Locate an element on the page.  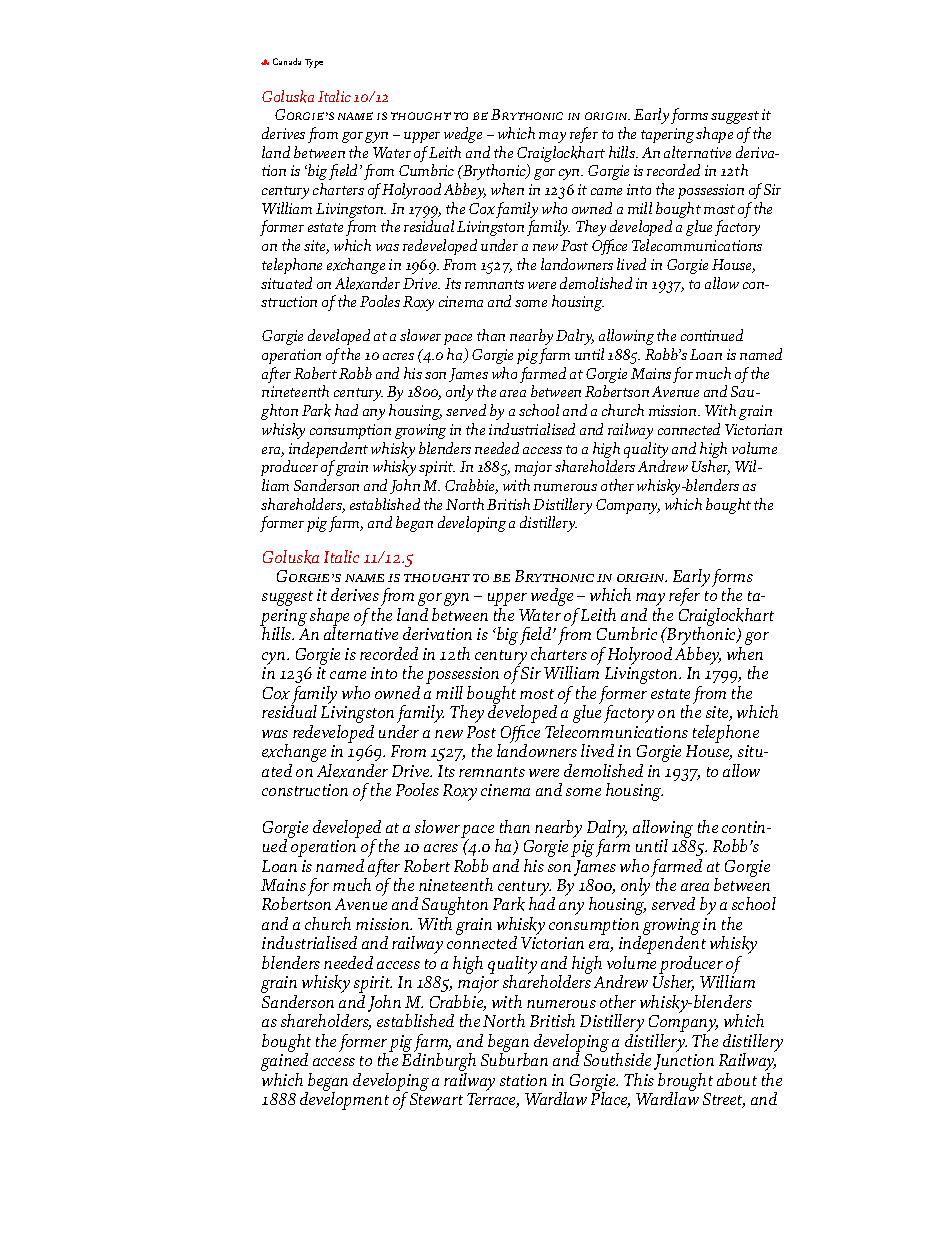
Stewart is located at coordinates (436, 1099).
